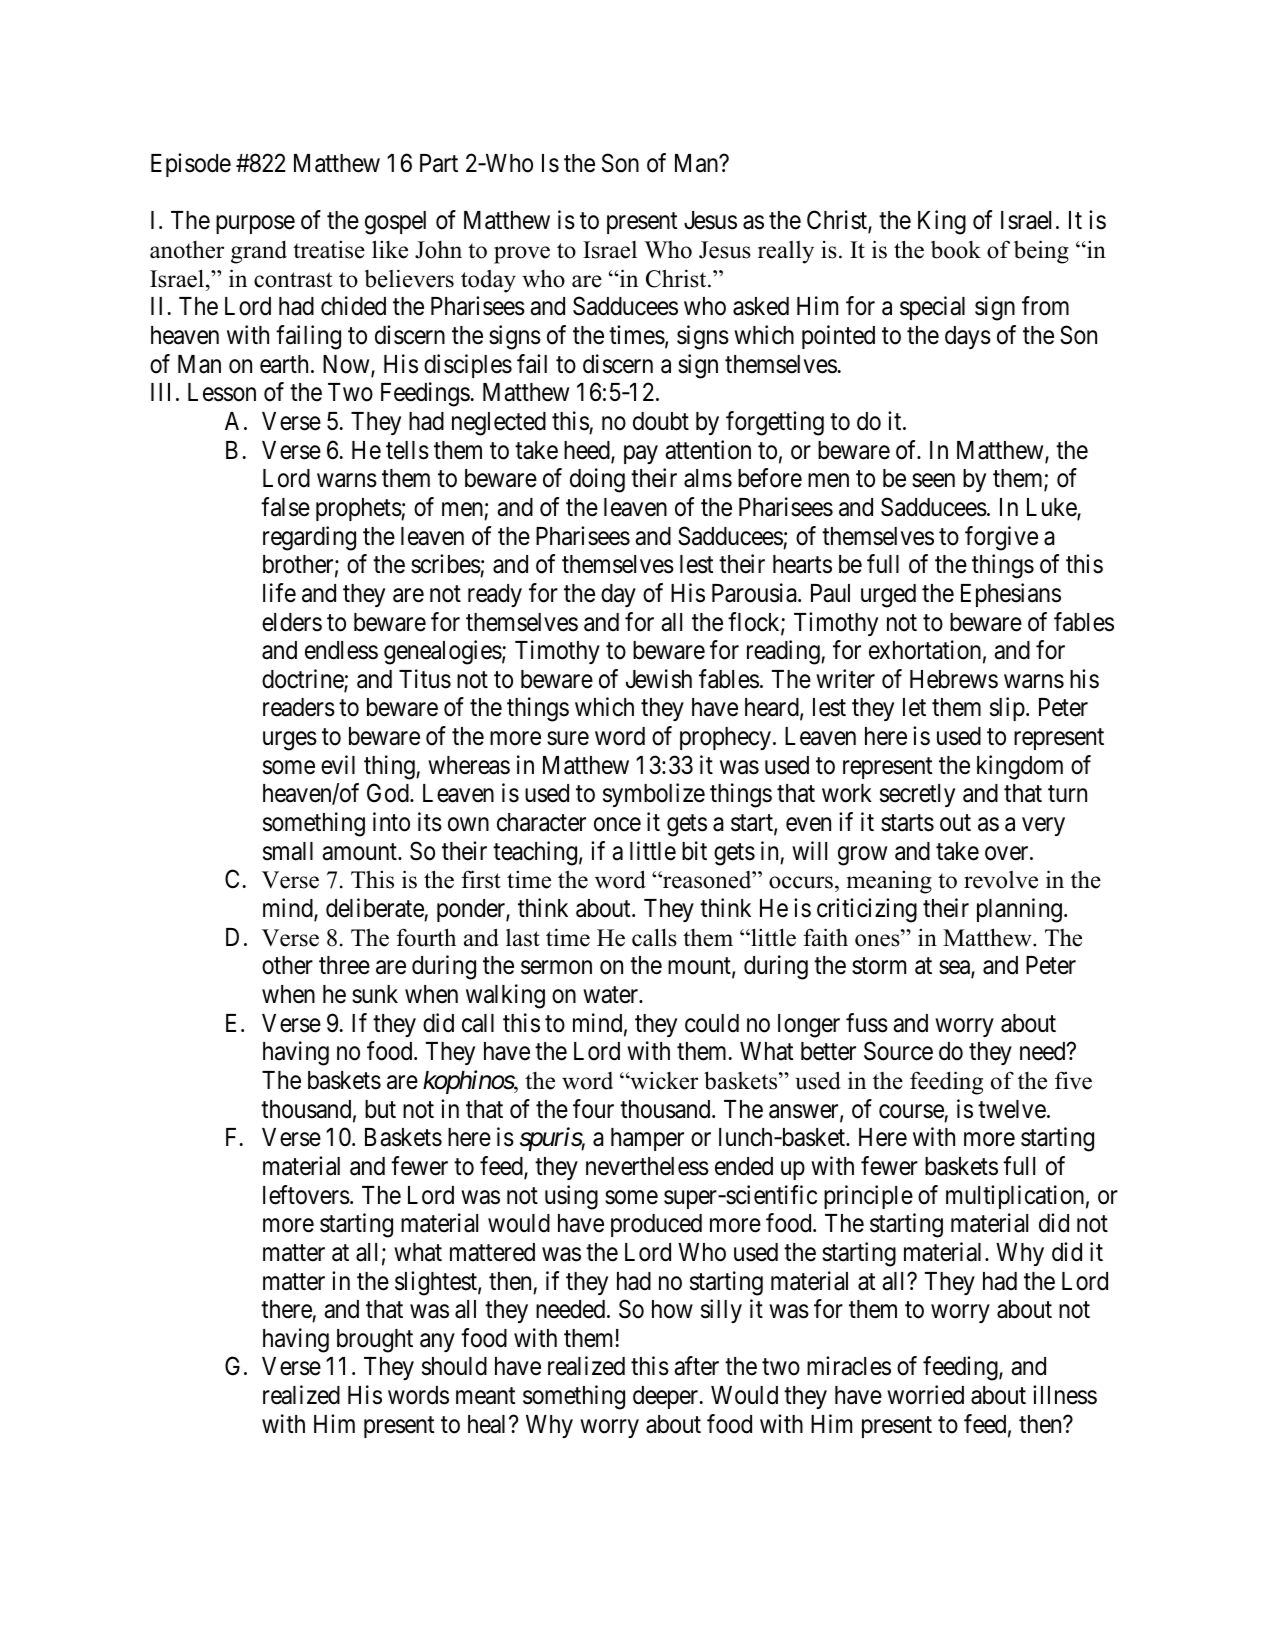  Describe the element at coordinates (290, 741) in the screenshot. I see `urges` at that location.
